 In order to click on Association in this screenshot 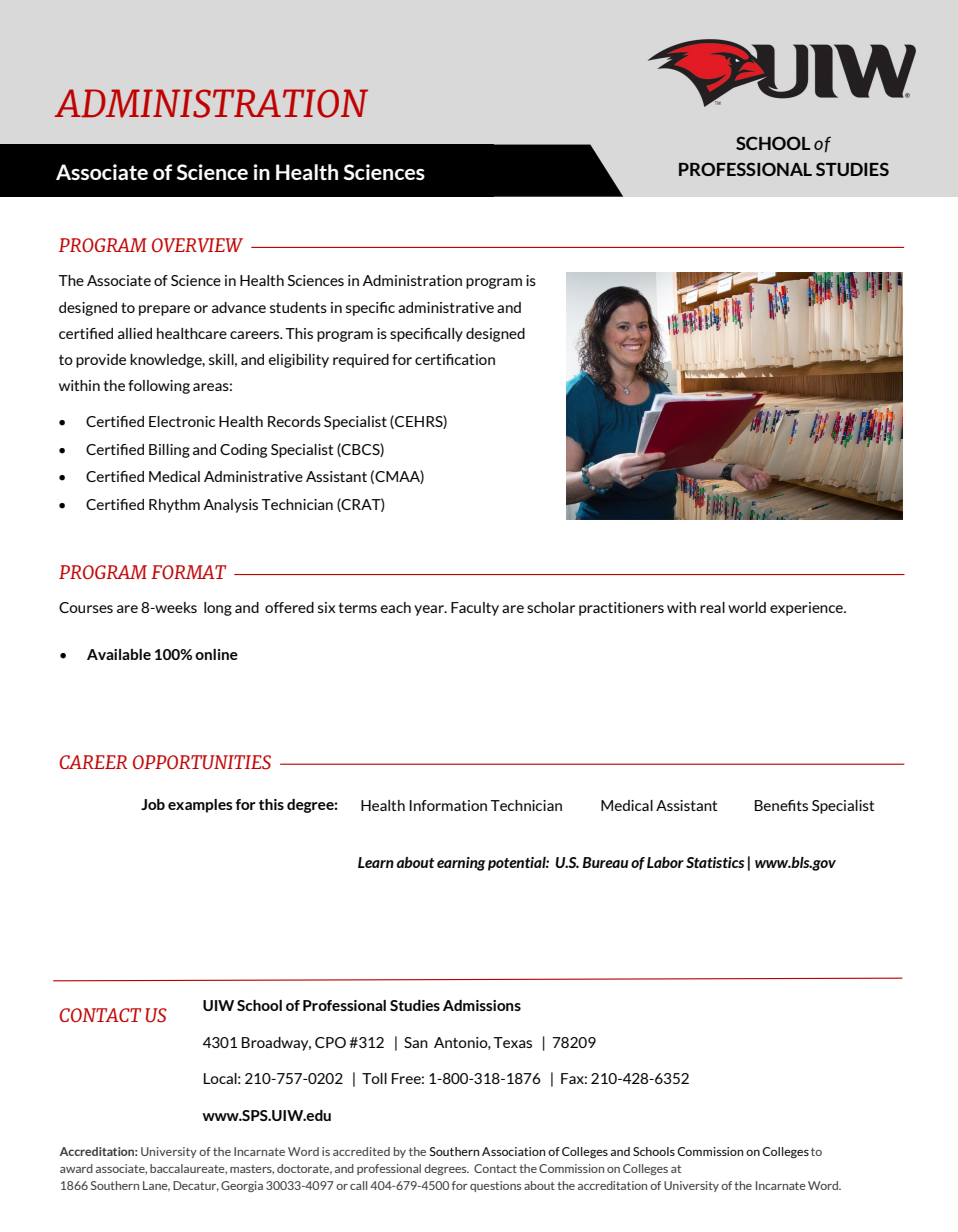, I will do `click(513, 1151)`.
